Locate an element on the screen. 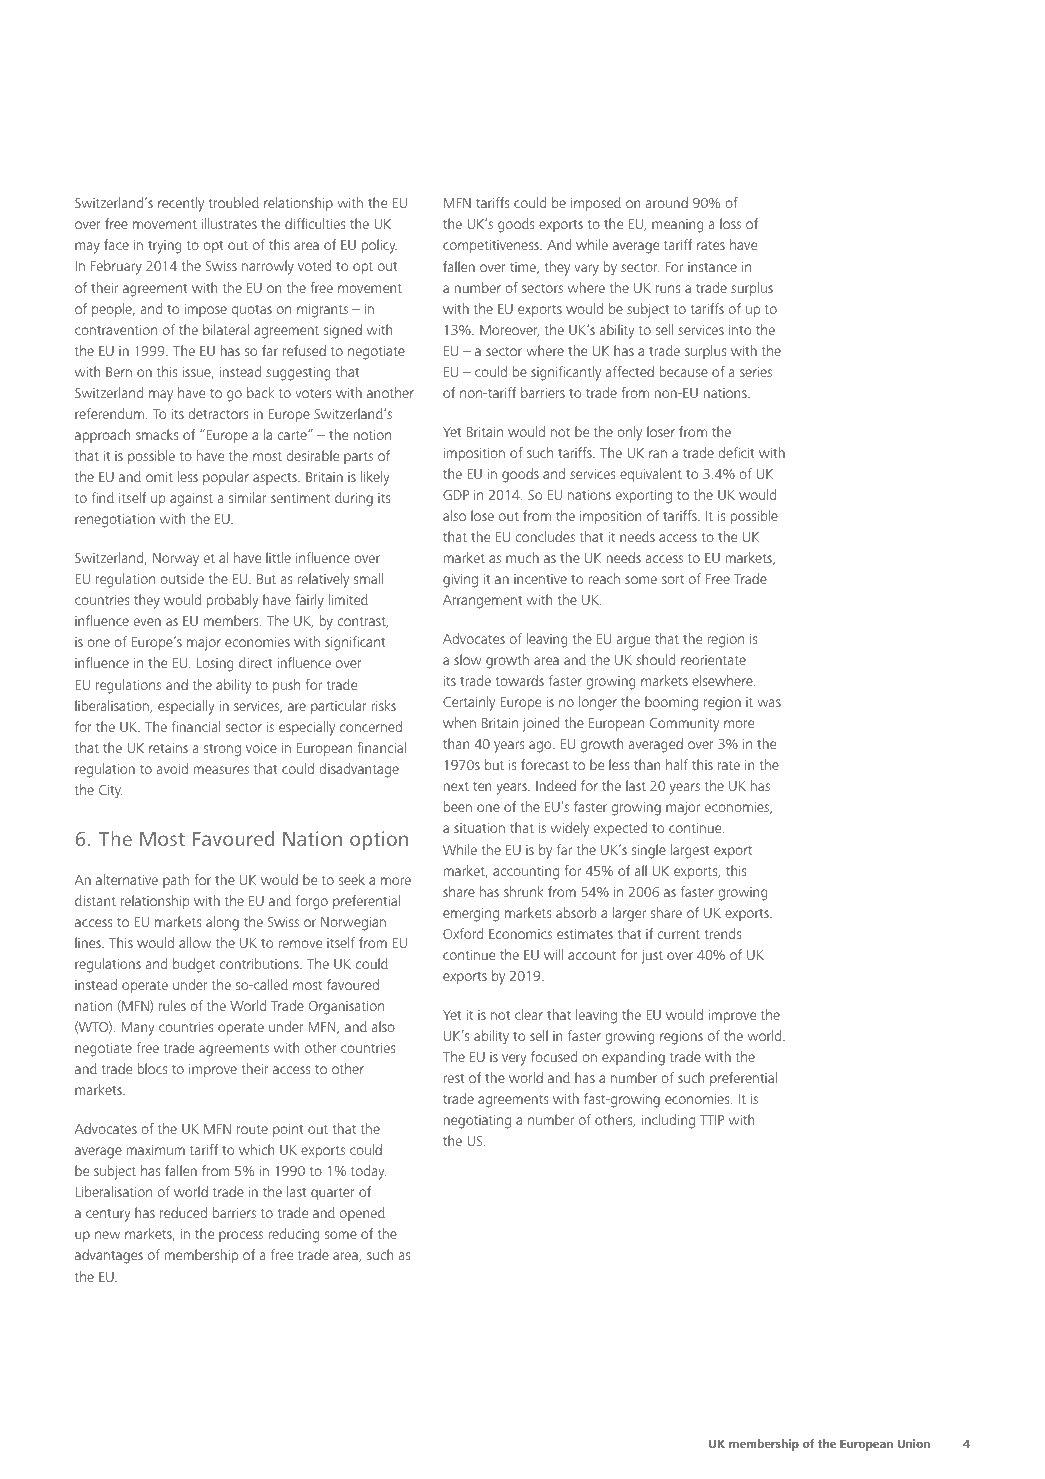 This screenshot has width=1045, height=1479. loss is located at coordinates (730, 223).
